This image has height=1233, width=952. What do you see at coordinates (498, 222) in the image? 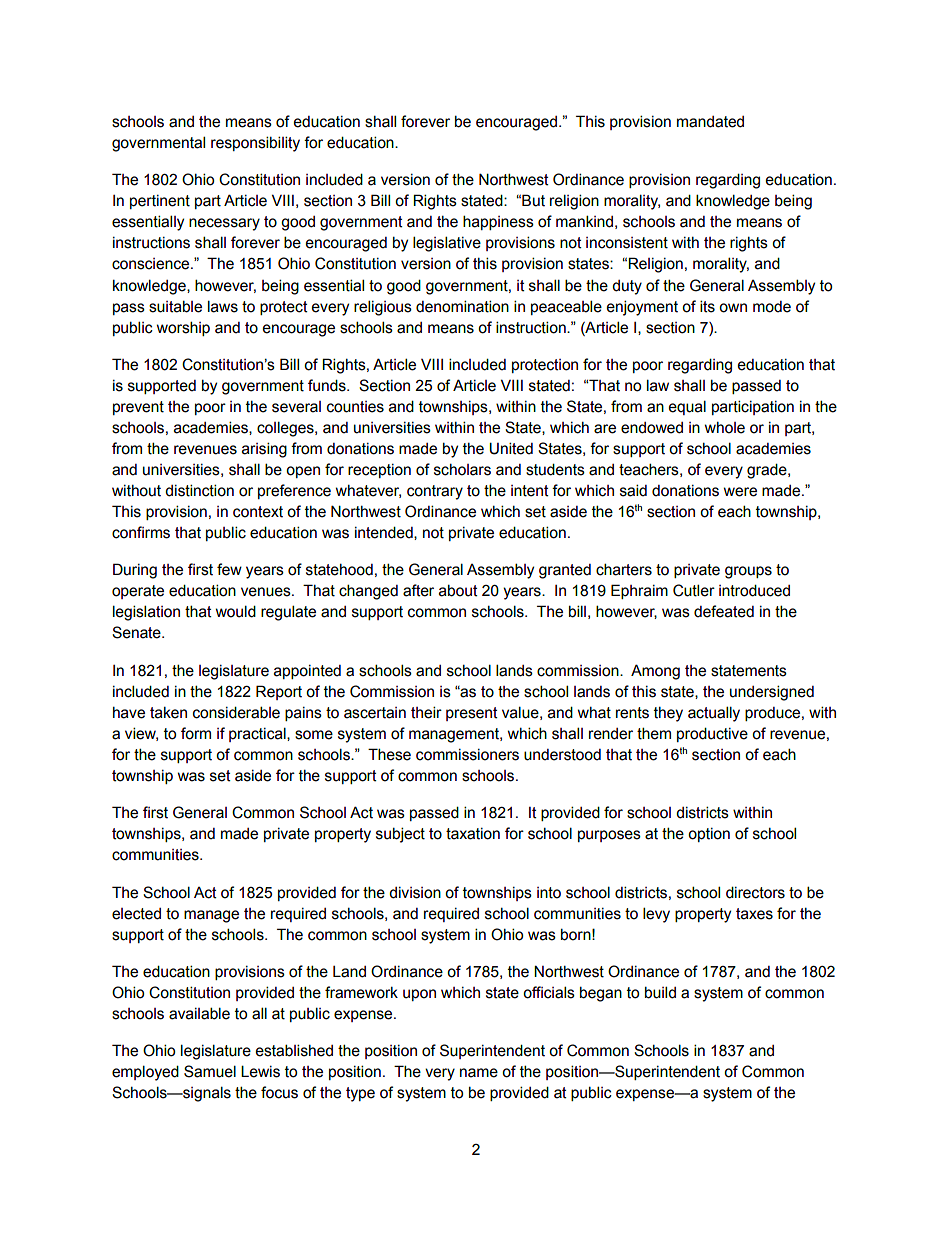
I see `happiness` at bounding box center [498, 222].
